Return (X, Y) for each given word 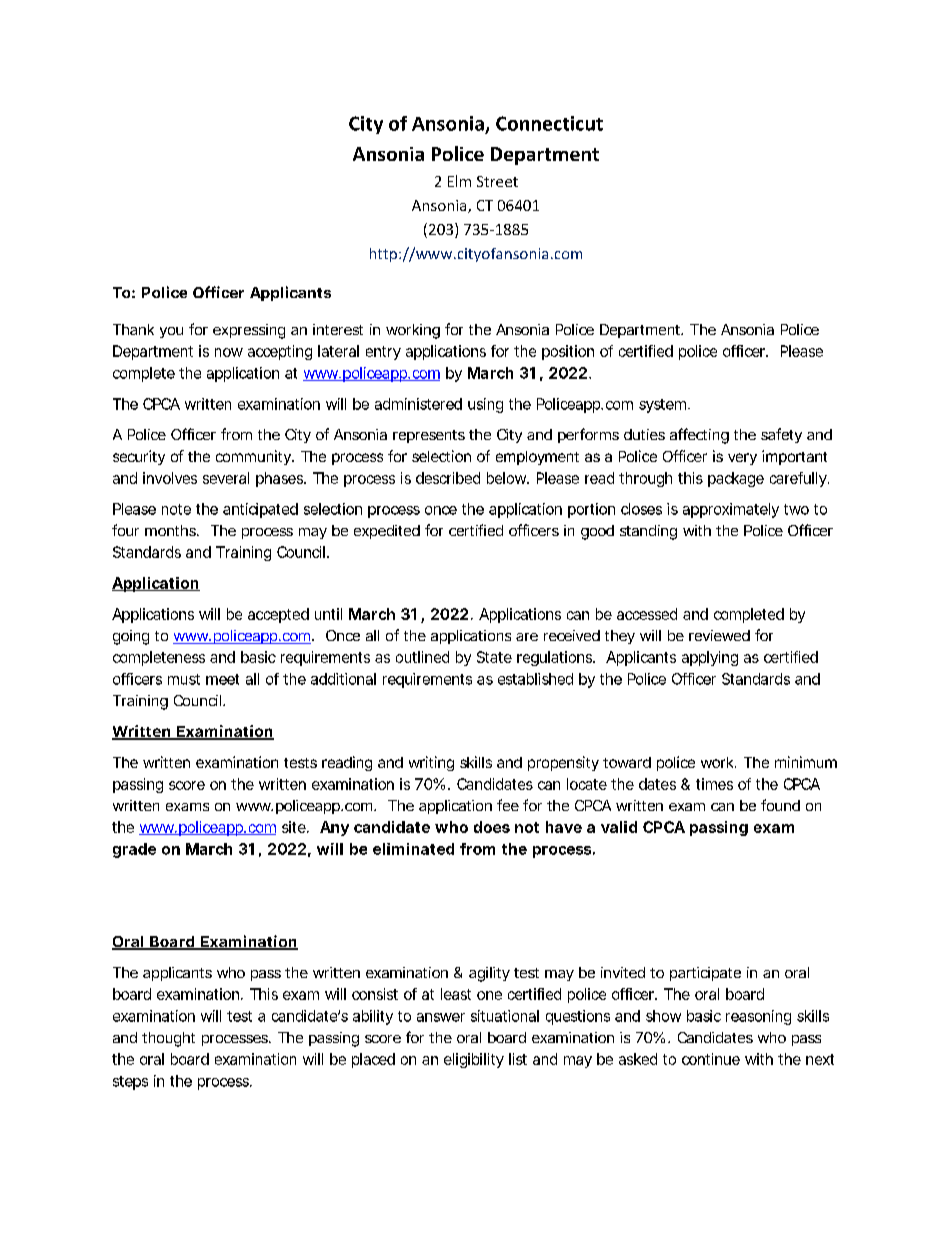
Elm (459, 181)
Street (497, 181)
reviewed (719, 635)
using (485, 405)
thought (168, 1039)
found (780, 805)
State (494, 657)
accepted (278, 615)
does (492, 827)
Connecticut (549, 123)
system (664, 406)
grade (134, 850)
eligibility (474, 1060)
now (229, 352)
